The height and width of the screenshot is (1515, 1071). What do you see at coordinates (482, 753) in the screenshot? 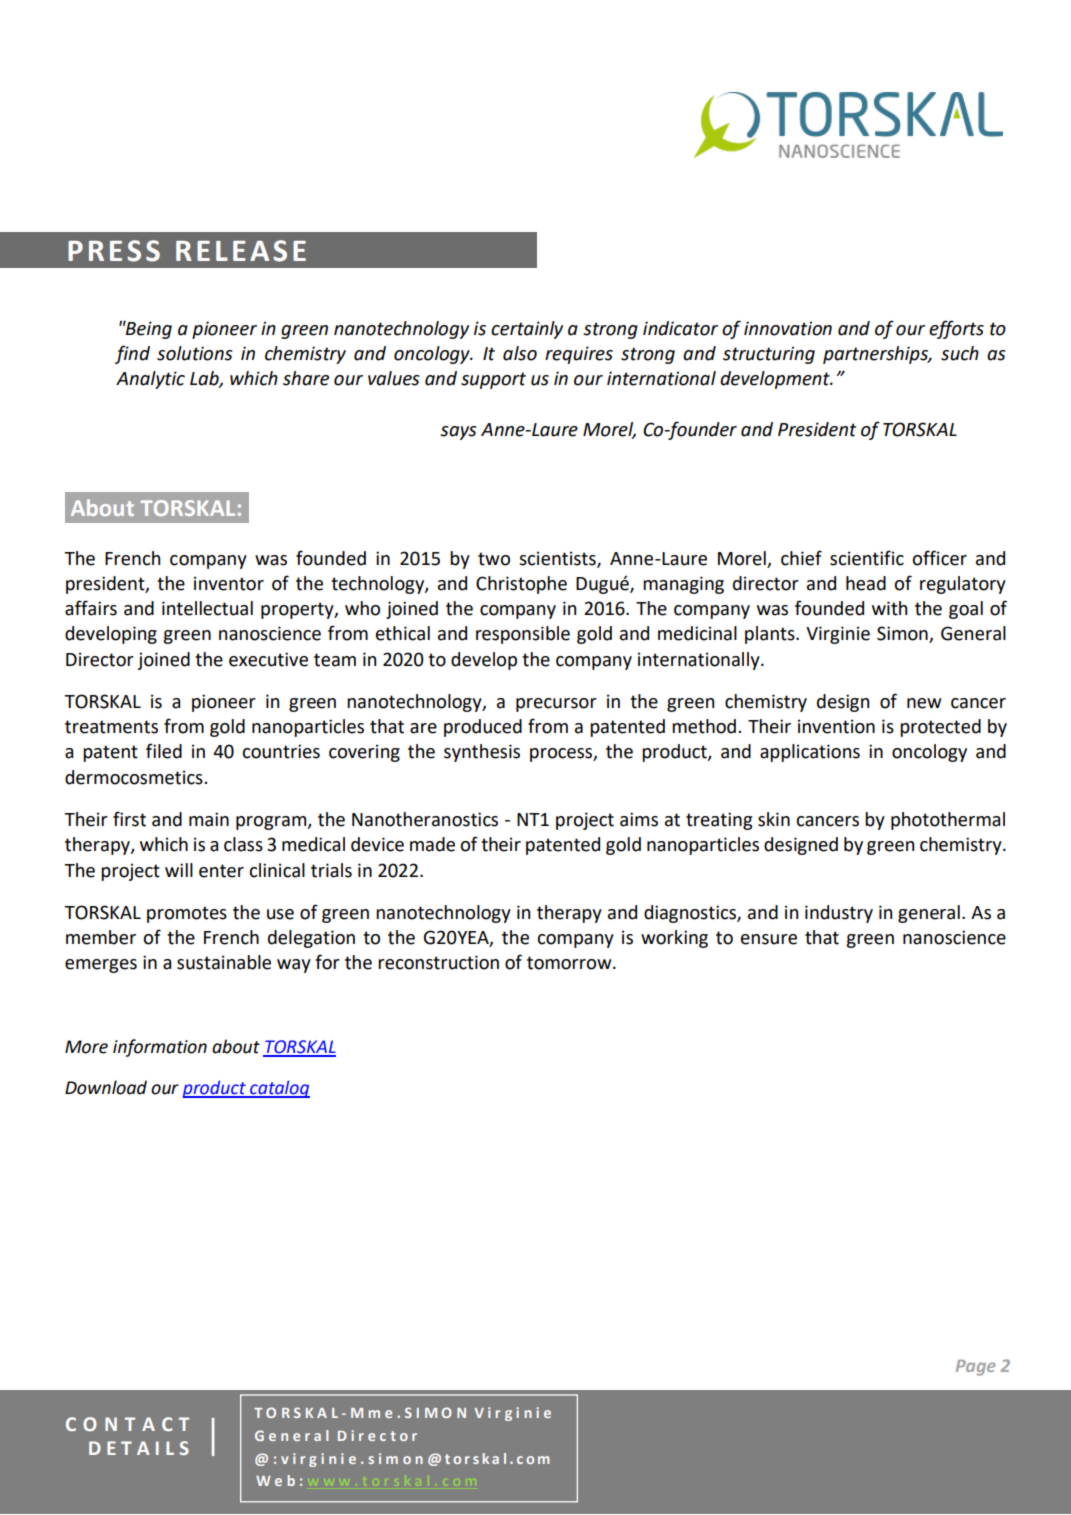
I see `synthesis` at bounding box center [482, 753].
